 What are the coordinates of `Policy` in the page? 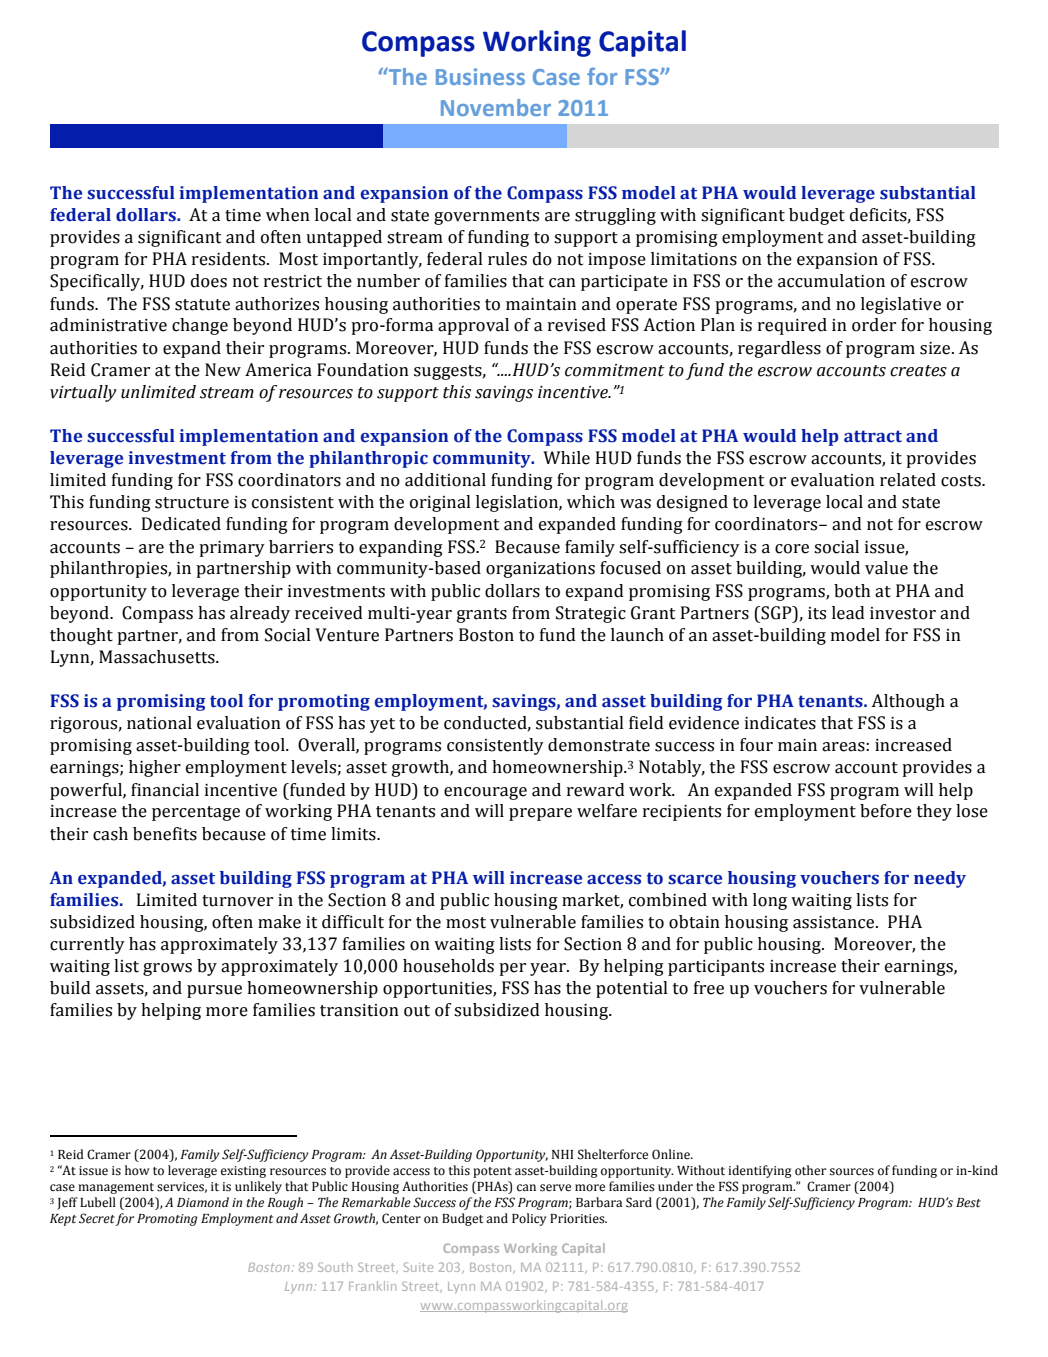 It's located at (529, 1219).
